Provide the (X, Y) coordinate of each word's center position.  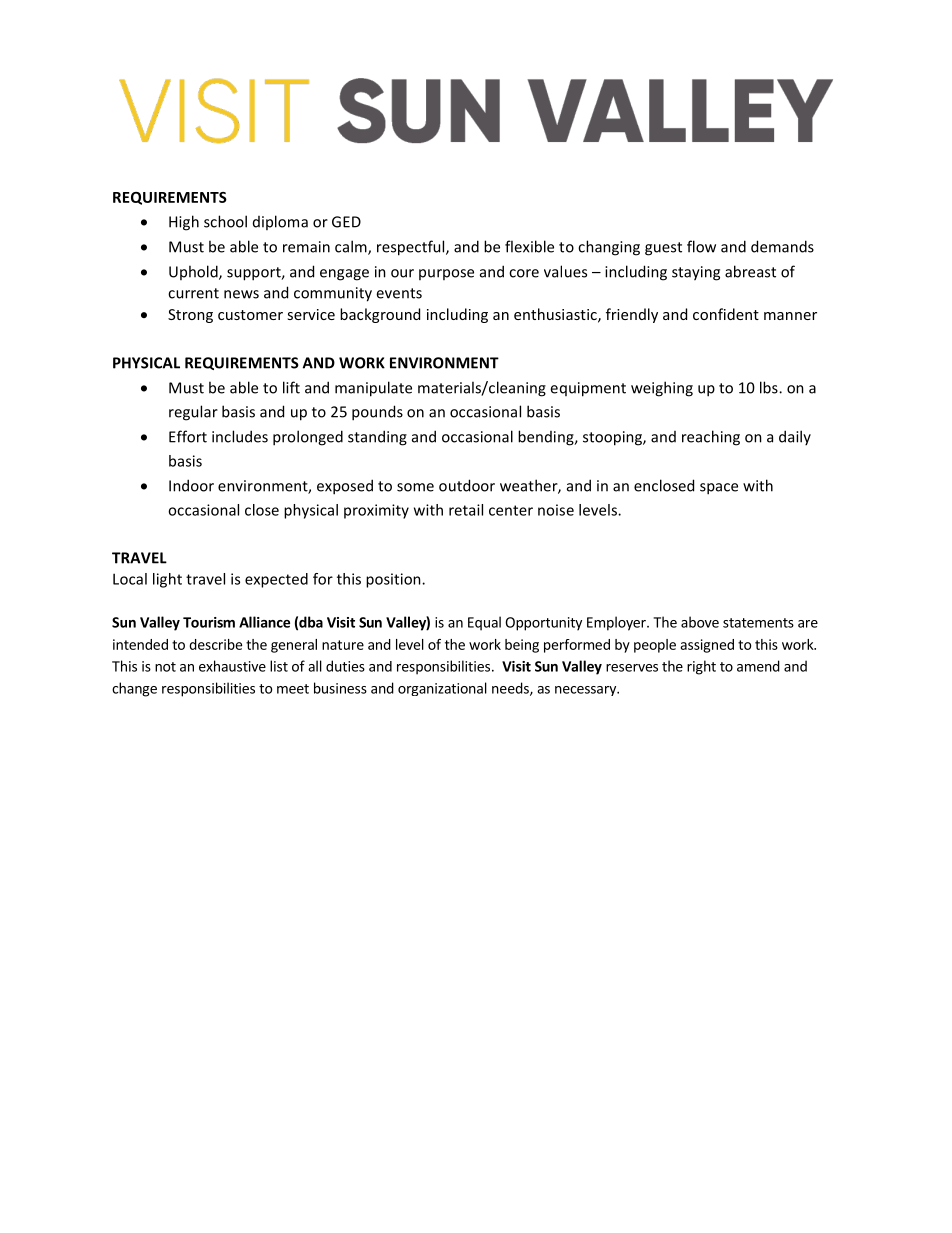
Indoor (191, 485)
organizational (442, 689)
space (719, 489)
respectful (412, 248)
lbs (770, 387)
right (701, 667)
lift (291, 387)
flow (701, 246)
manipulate (373, 389)
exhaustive (232, 666)
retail (466, 510)
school (225, 221)
